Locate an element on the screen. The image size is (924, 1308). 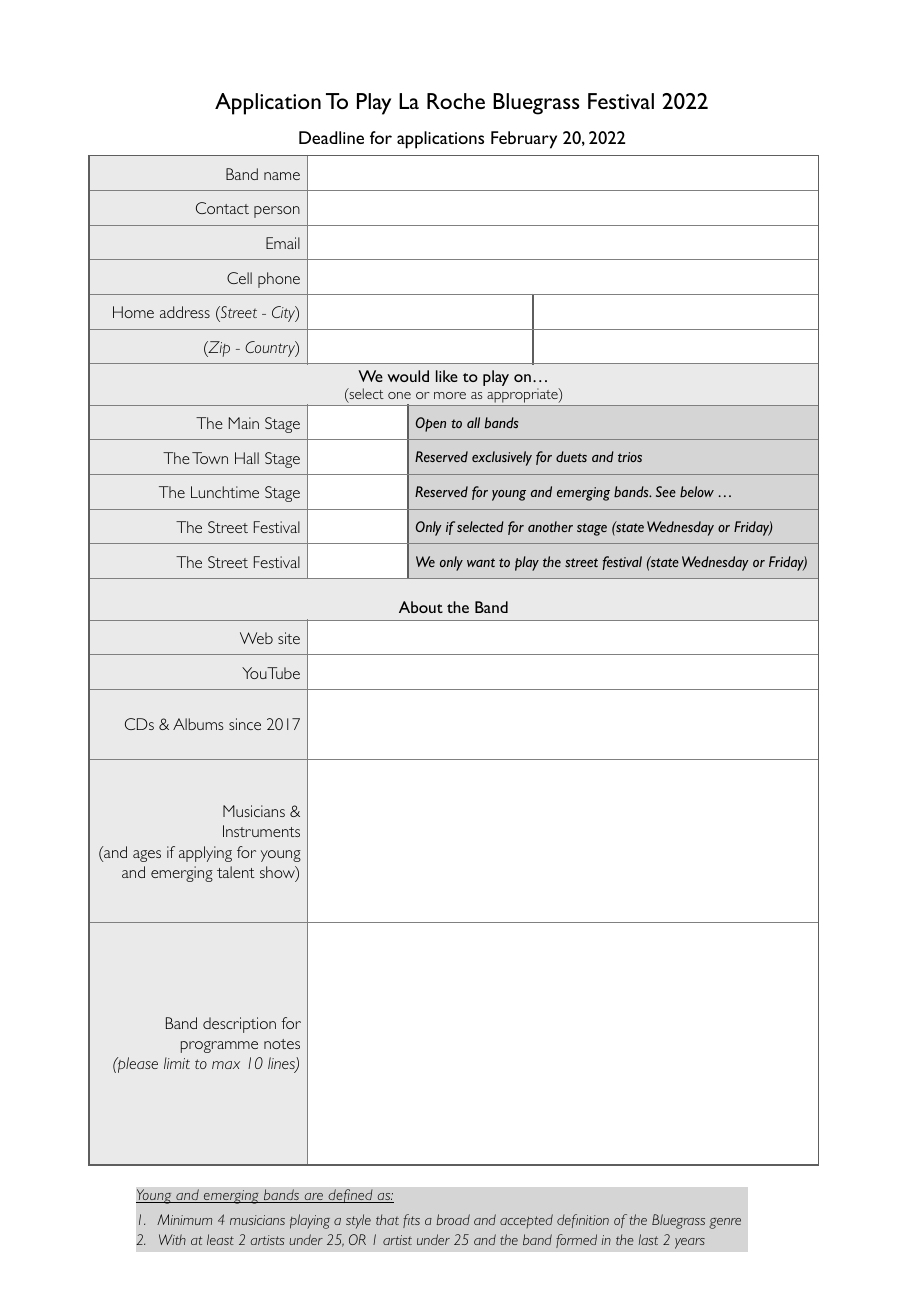
February is located at coordinates (524, 140).
